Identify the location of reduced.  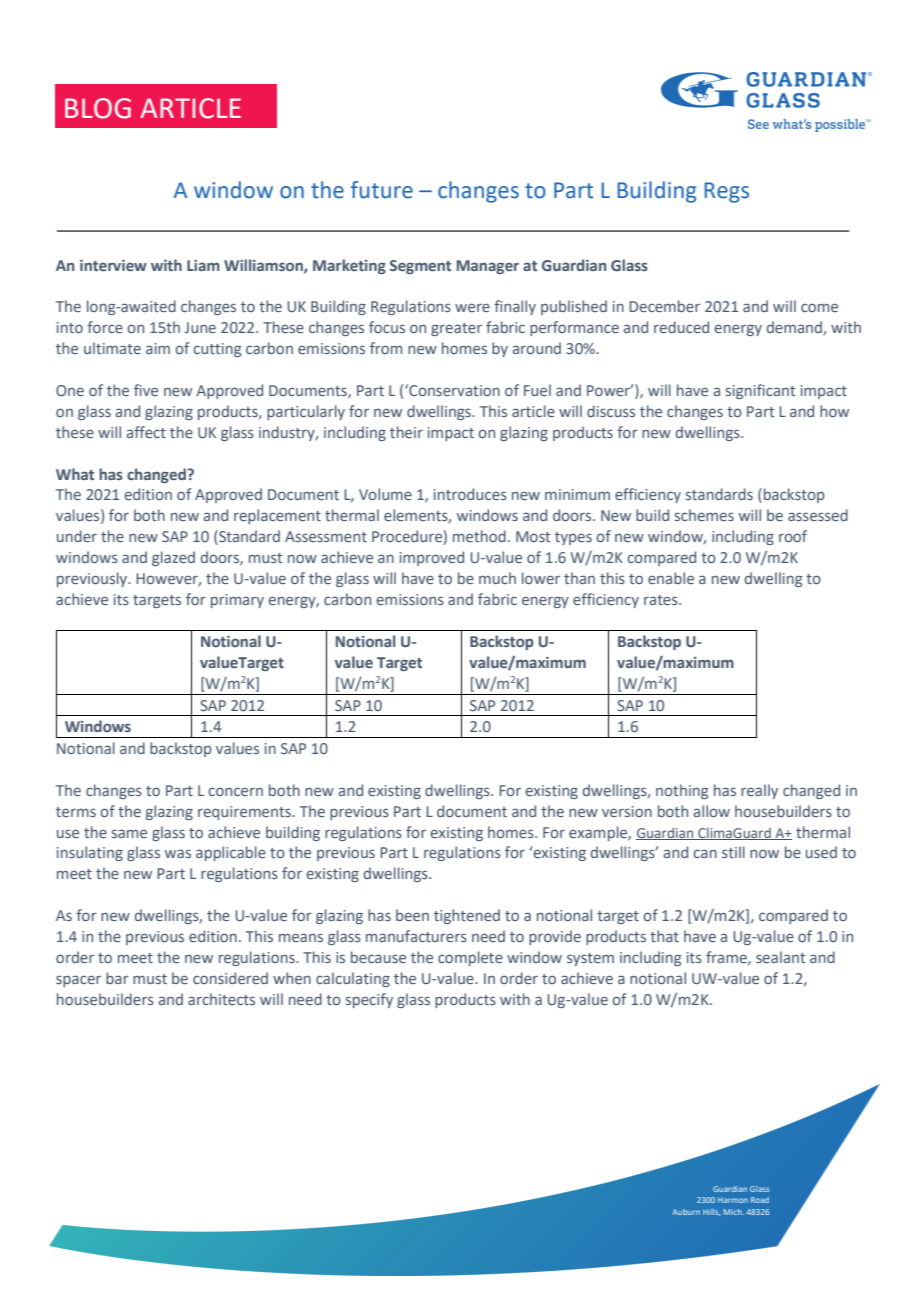
(681, 327).
